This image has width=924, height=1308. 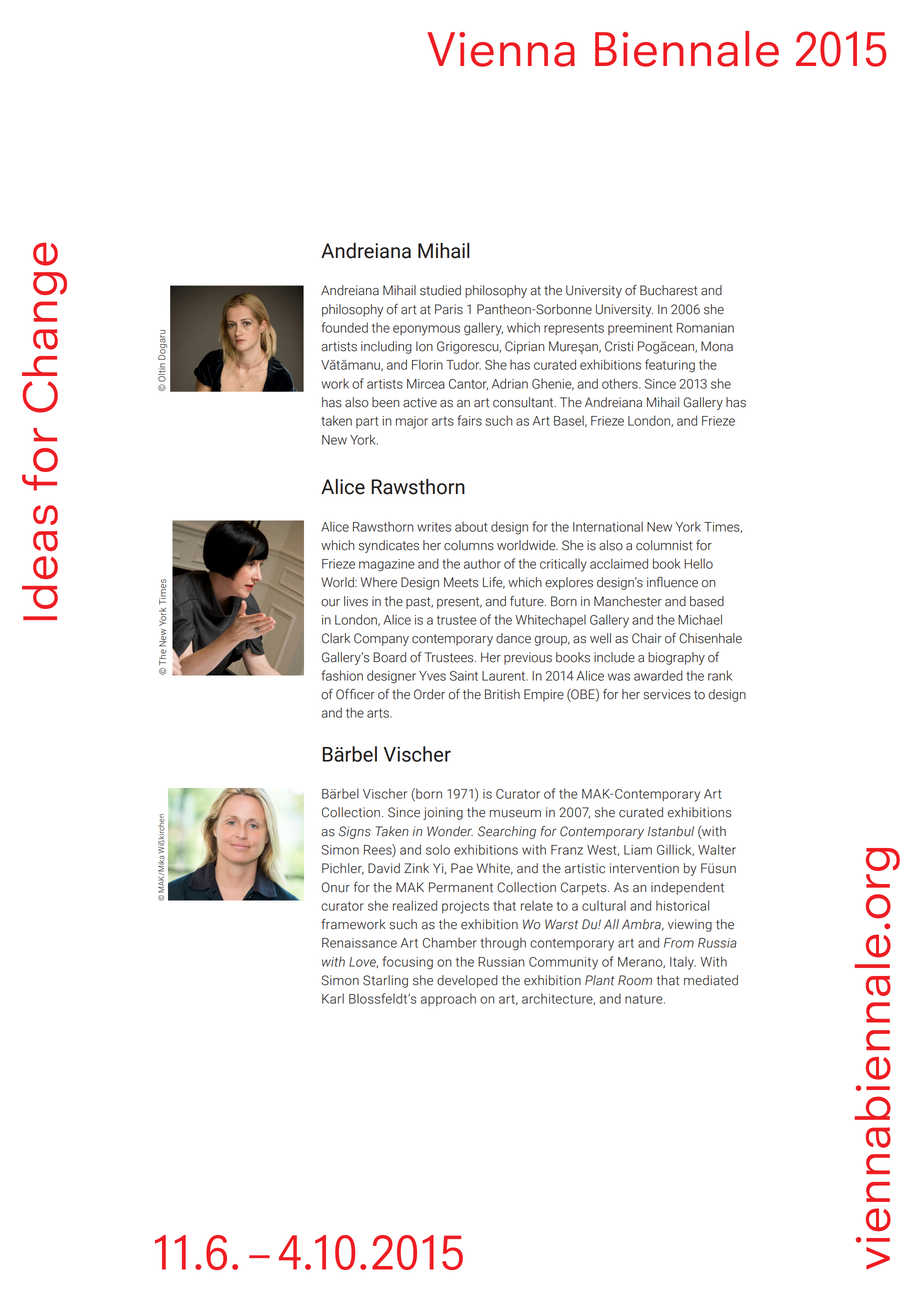 What do you see at coordinates (563, 963) in the image?
I see `Community` at bounding box center [563, 963].
